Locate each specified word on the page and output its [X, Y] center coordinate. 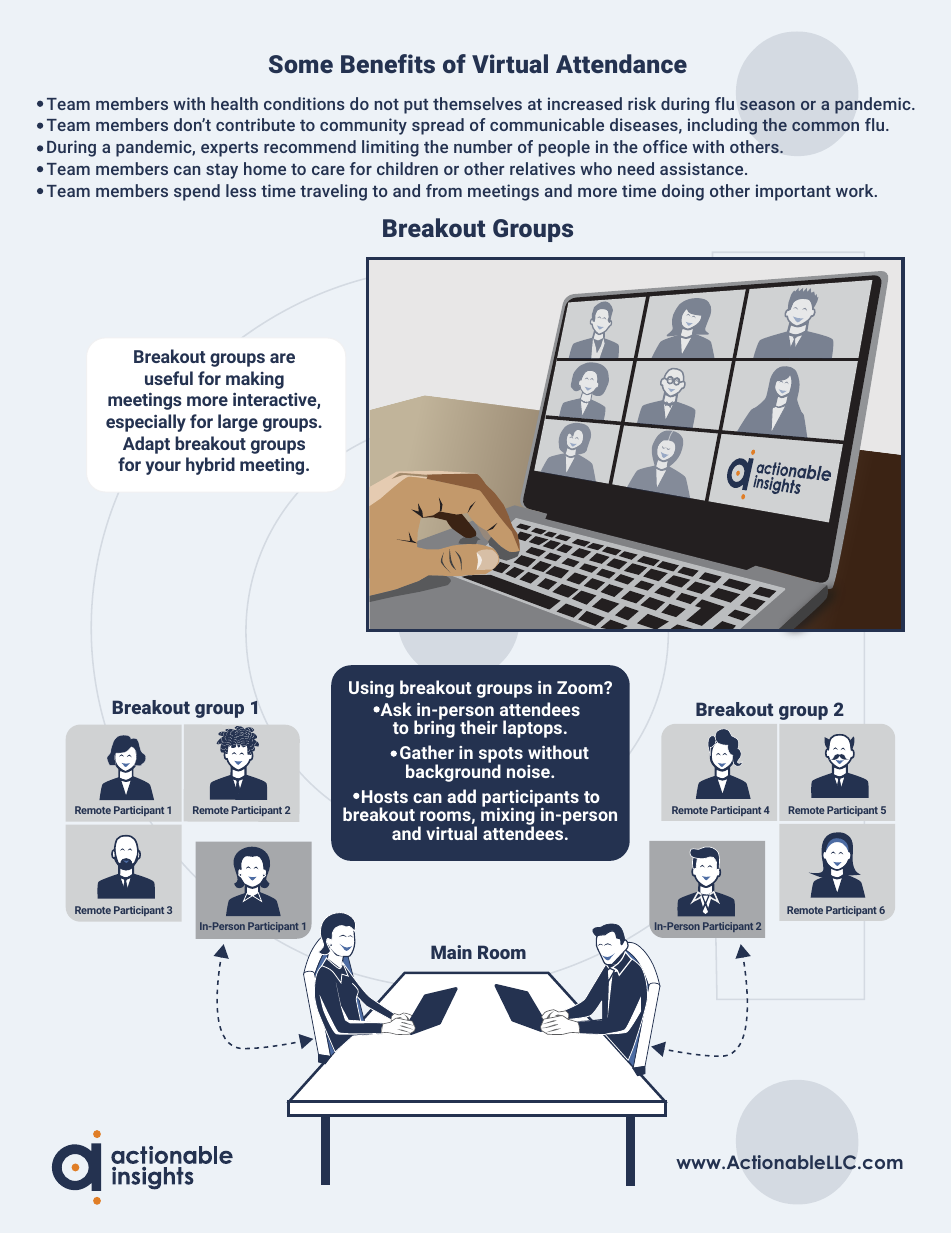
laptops [534, 729]
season [767, 105]
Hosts [385, 796]
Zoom [581, 687]
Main [451, 952]
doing [683, 192]
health [234, 103]
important [793, 192]
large [238, 423]
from [444, 190]
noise [529, 771]
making [255, 380]
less [241, 190]
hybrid [210, 466]
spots [501, 756]
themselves [477, 103]
